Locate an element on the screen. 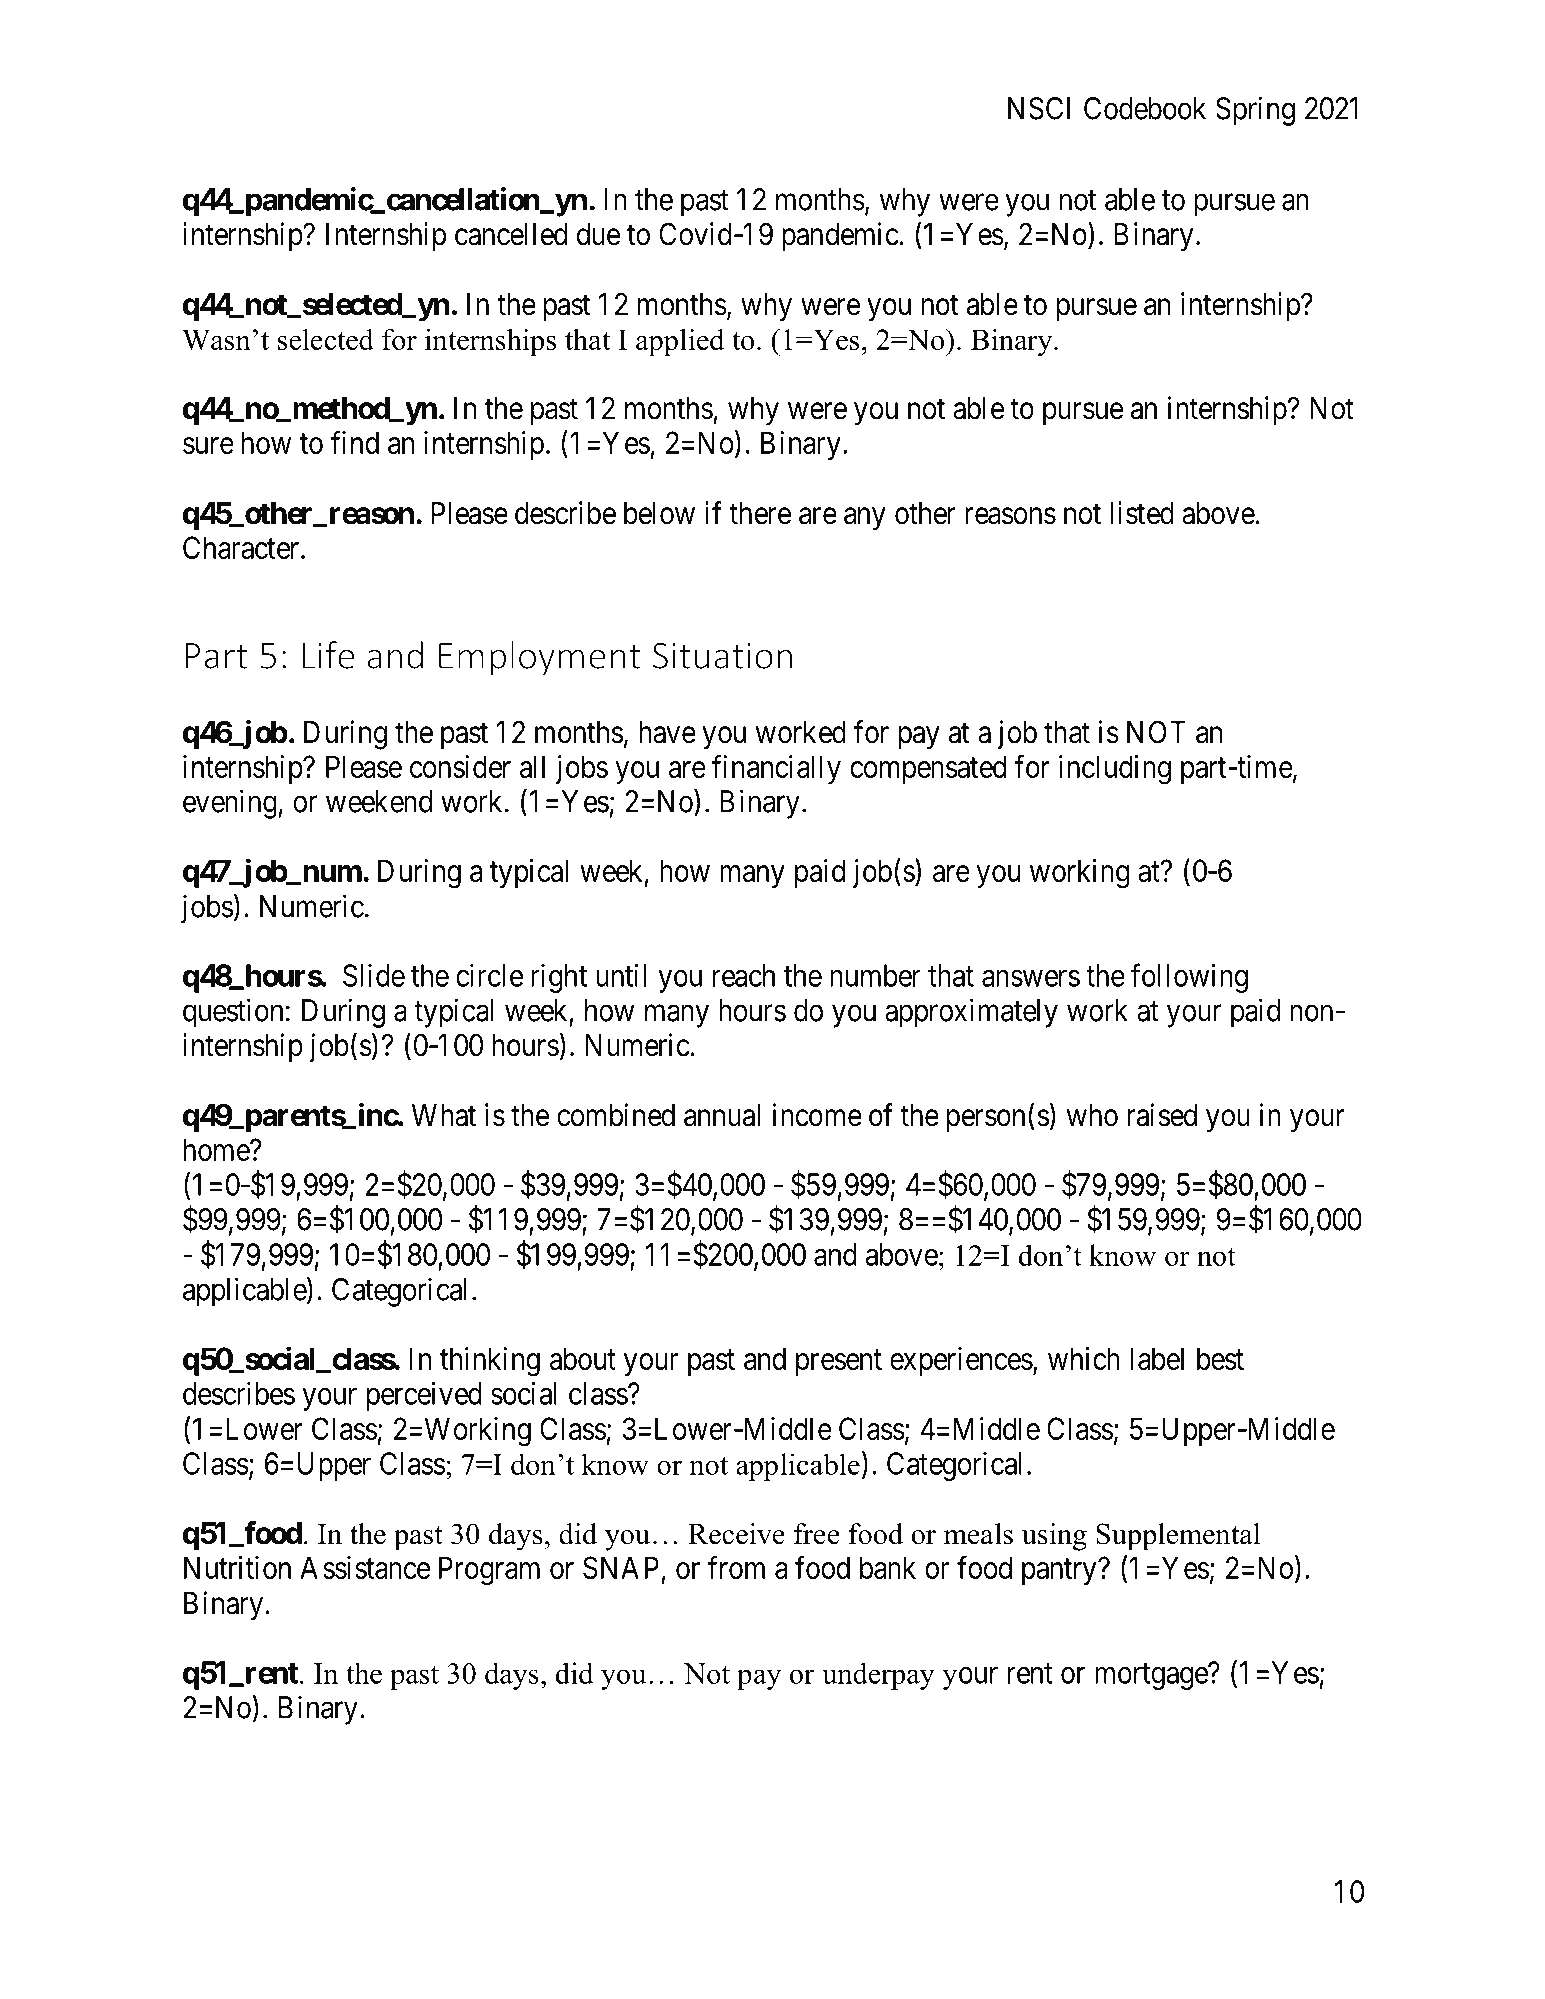 The image size is (1545, 1999). cancelled is located at coordinates (511, 234).
